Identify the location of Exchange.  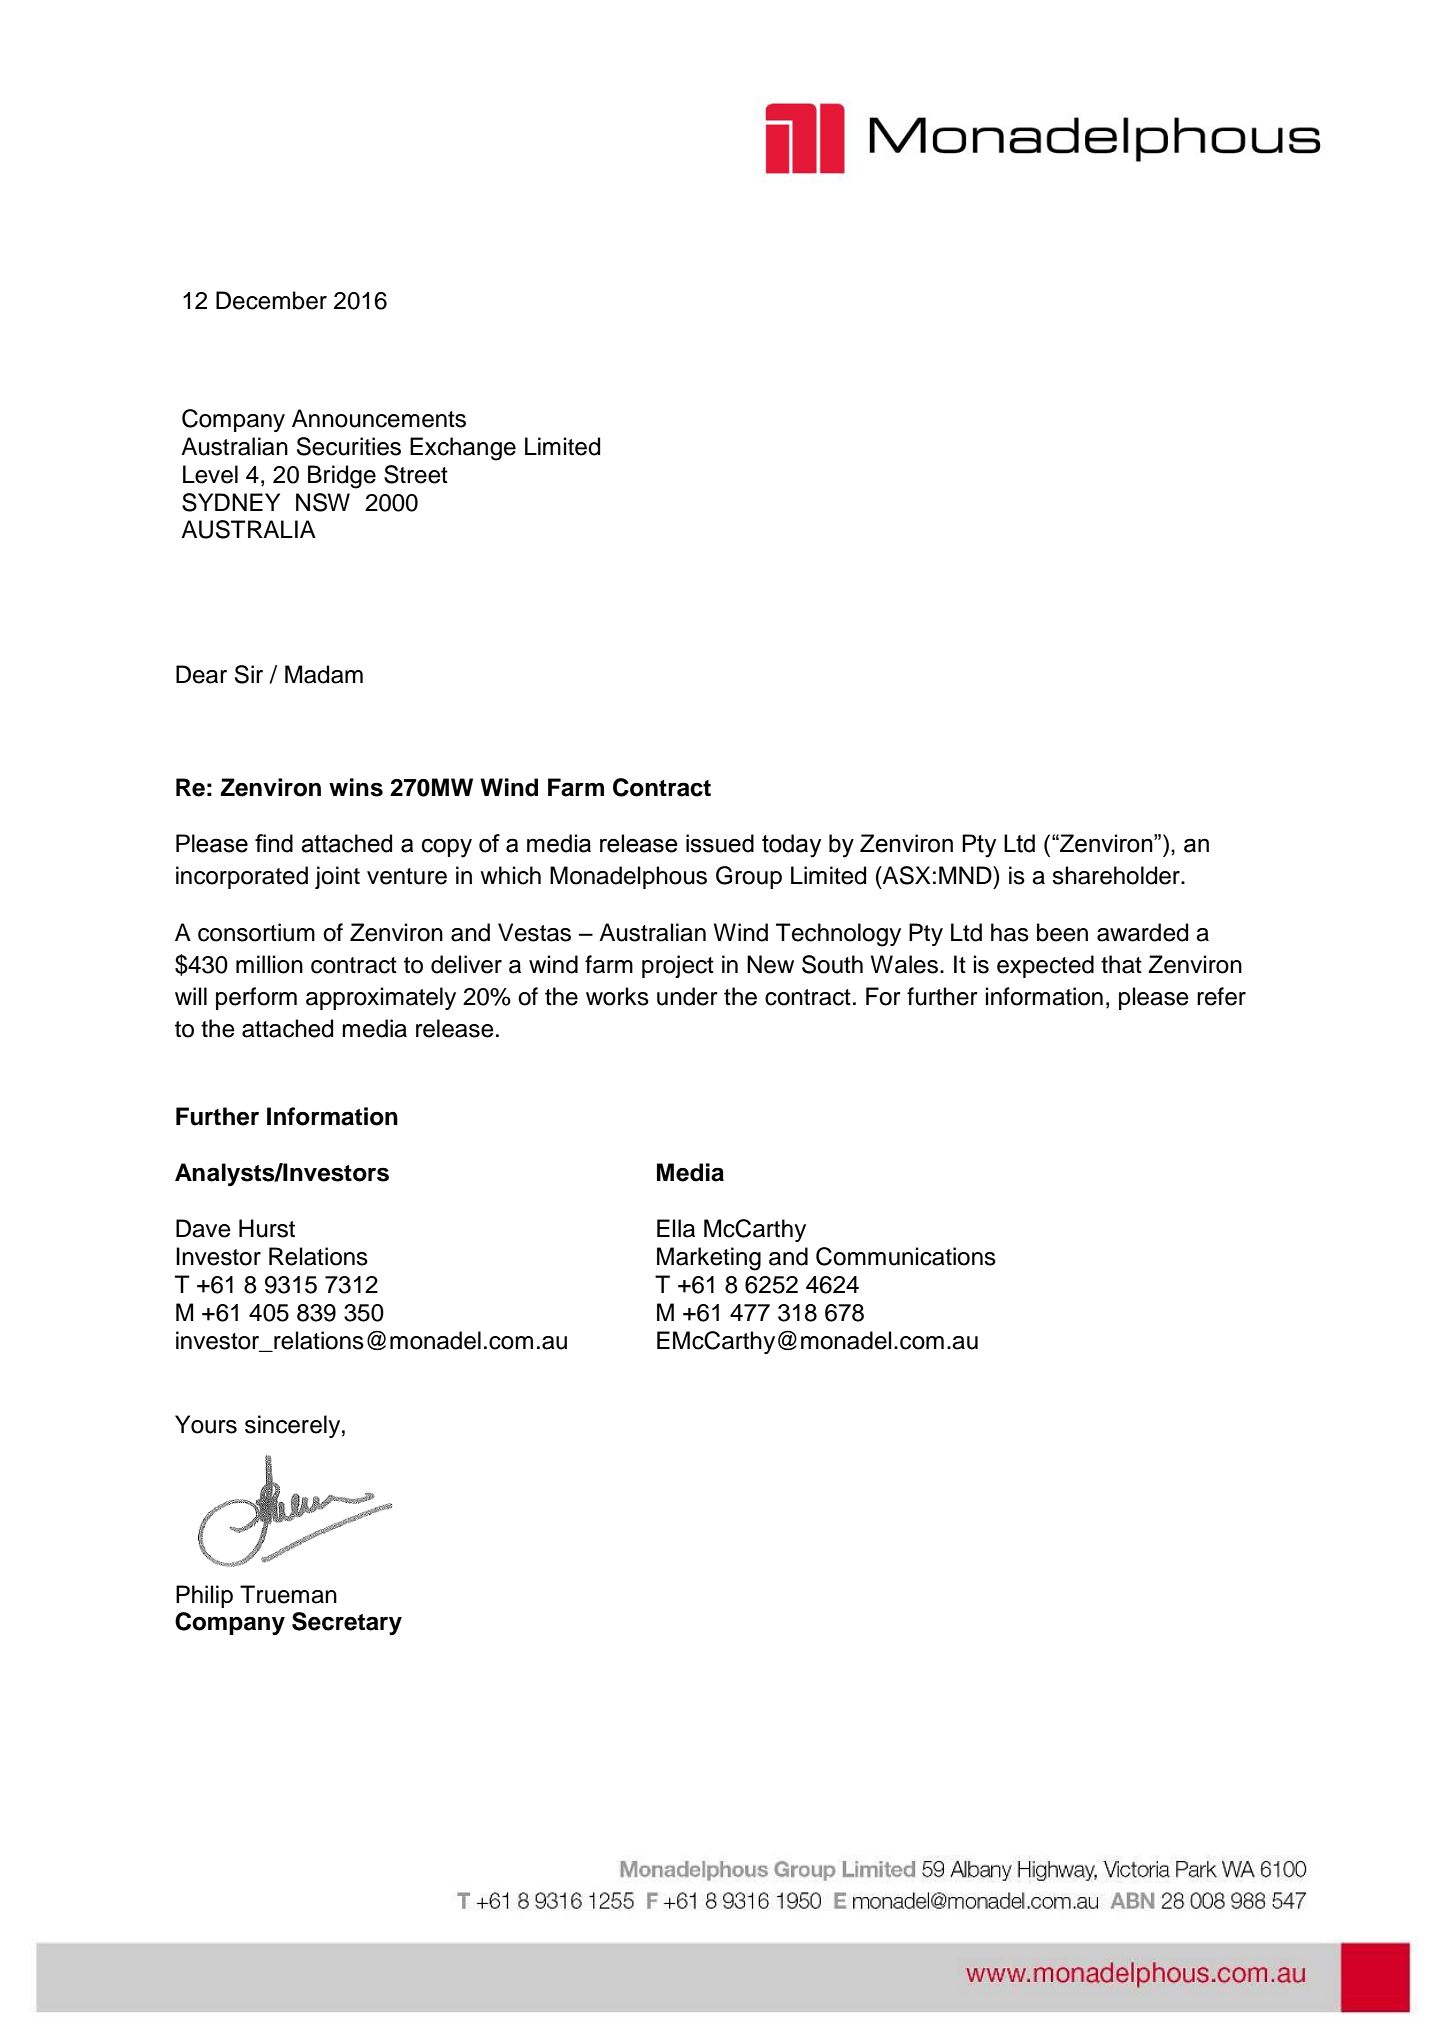
(463, 449).
